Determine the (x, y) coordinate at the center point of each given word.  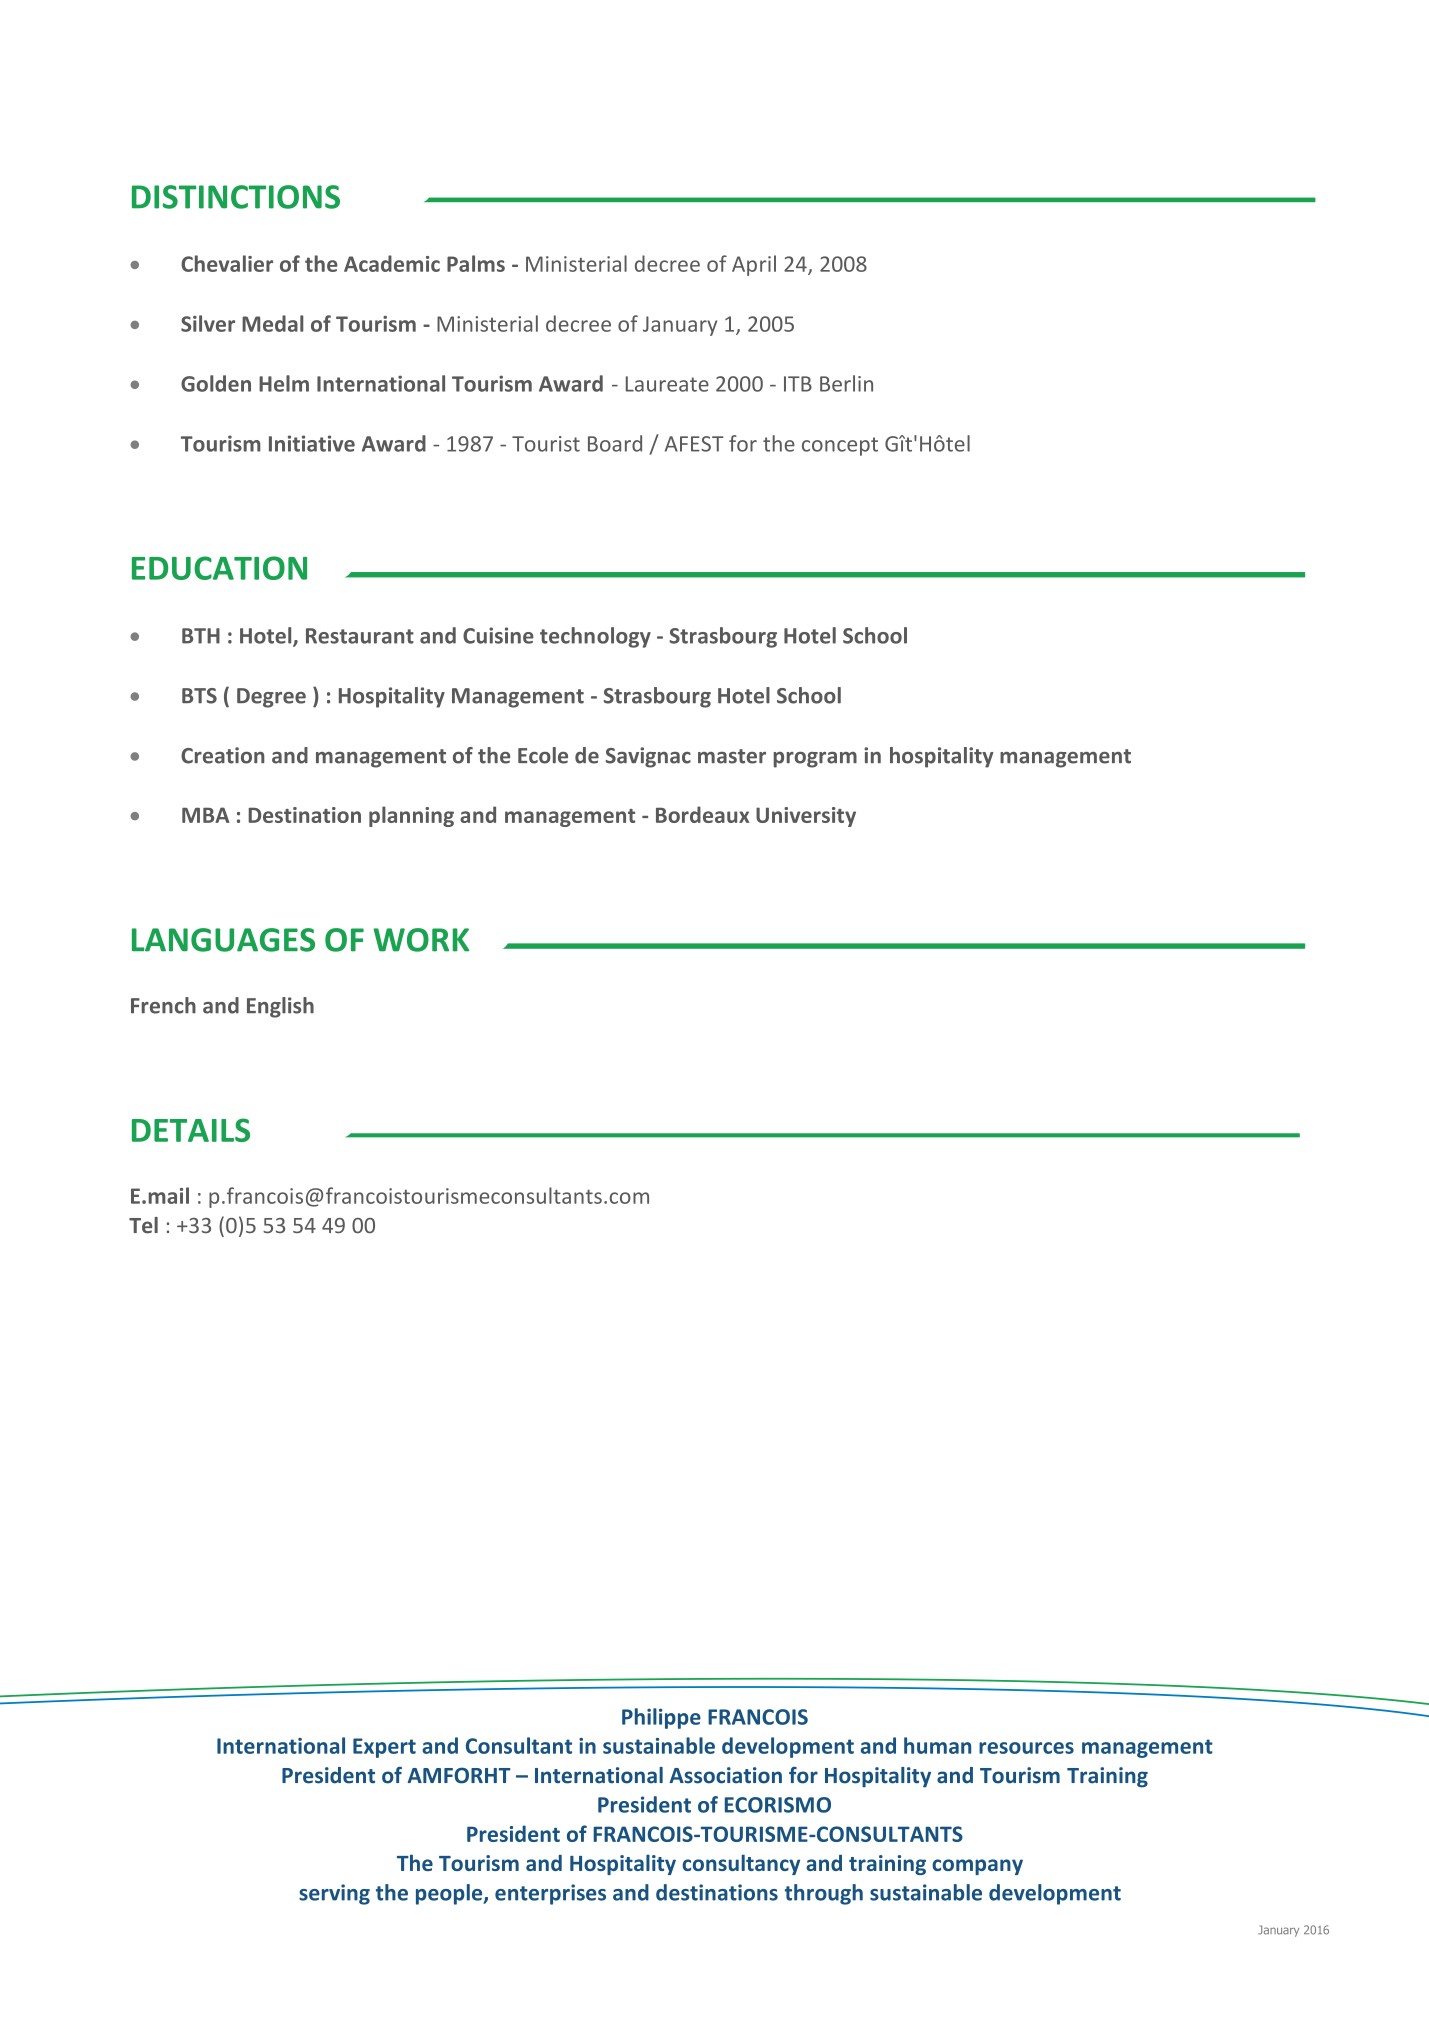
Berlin (846, 383)
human (937, 1745)
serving (334, 1894)
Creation (223, 755)
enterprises (550, 1894)
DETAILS (191, 1130)
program (815, 760)
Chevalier (227, 263)
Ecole (543, 755)
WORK (421, 940)
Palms (476, 263)
